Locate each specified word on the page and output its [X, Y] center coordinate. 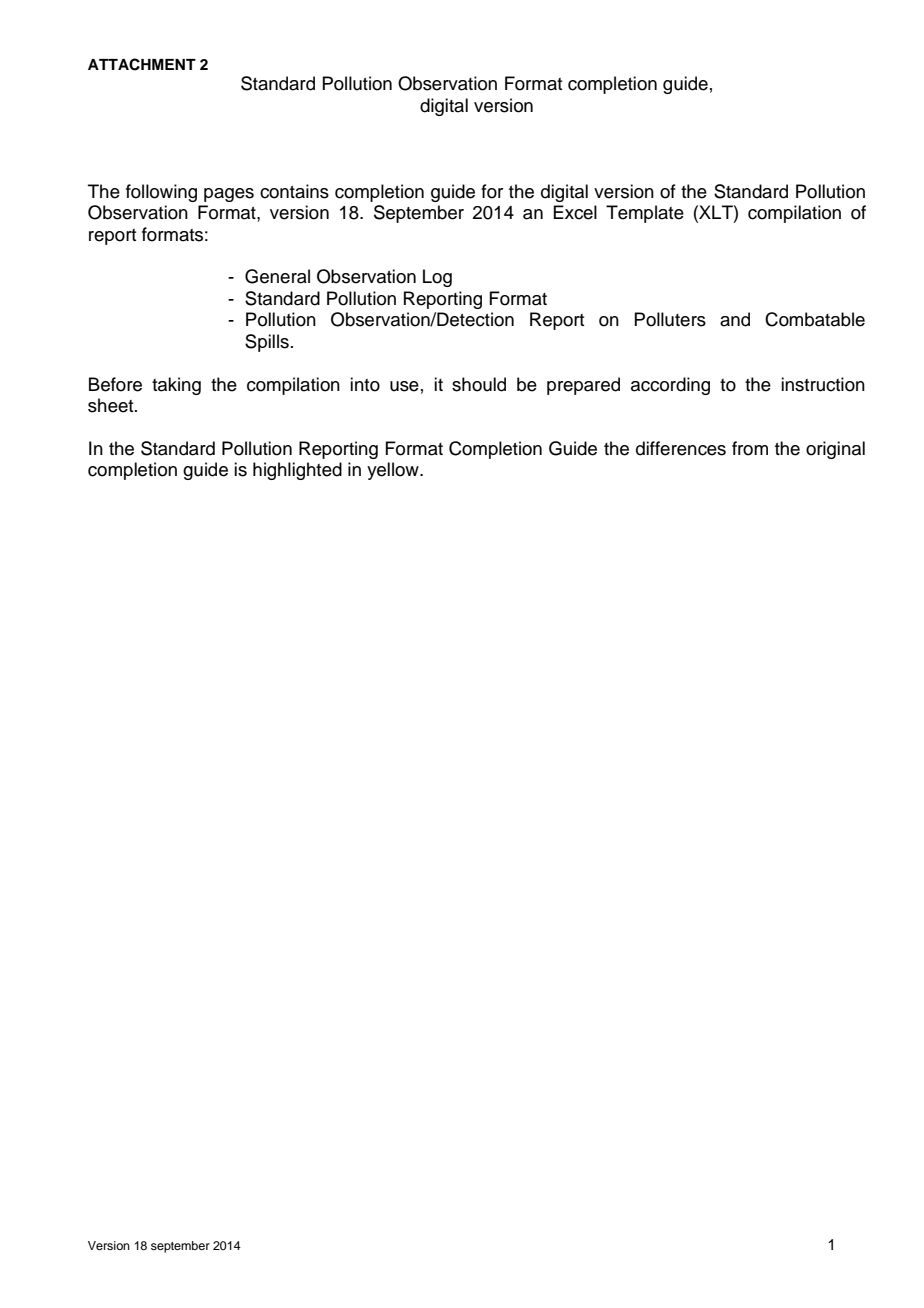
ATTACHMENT [142, 64]
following [161, 193]
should [479, 384]
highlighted [297, 471]
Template [645, 214]
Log [437, 278]
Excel [575, 212]
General [277, 276]
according [670, 386]
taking [176, 386]
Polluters [670, 319]
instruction [823, 384]
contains [294, 191]
